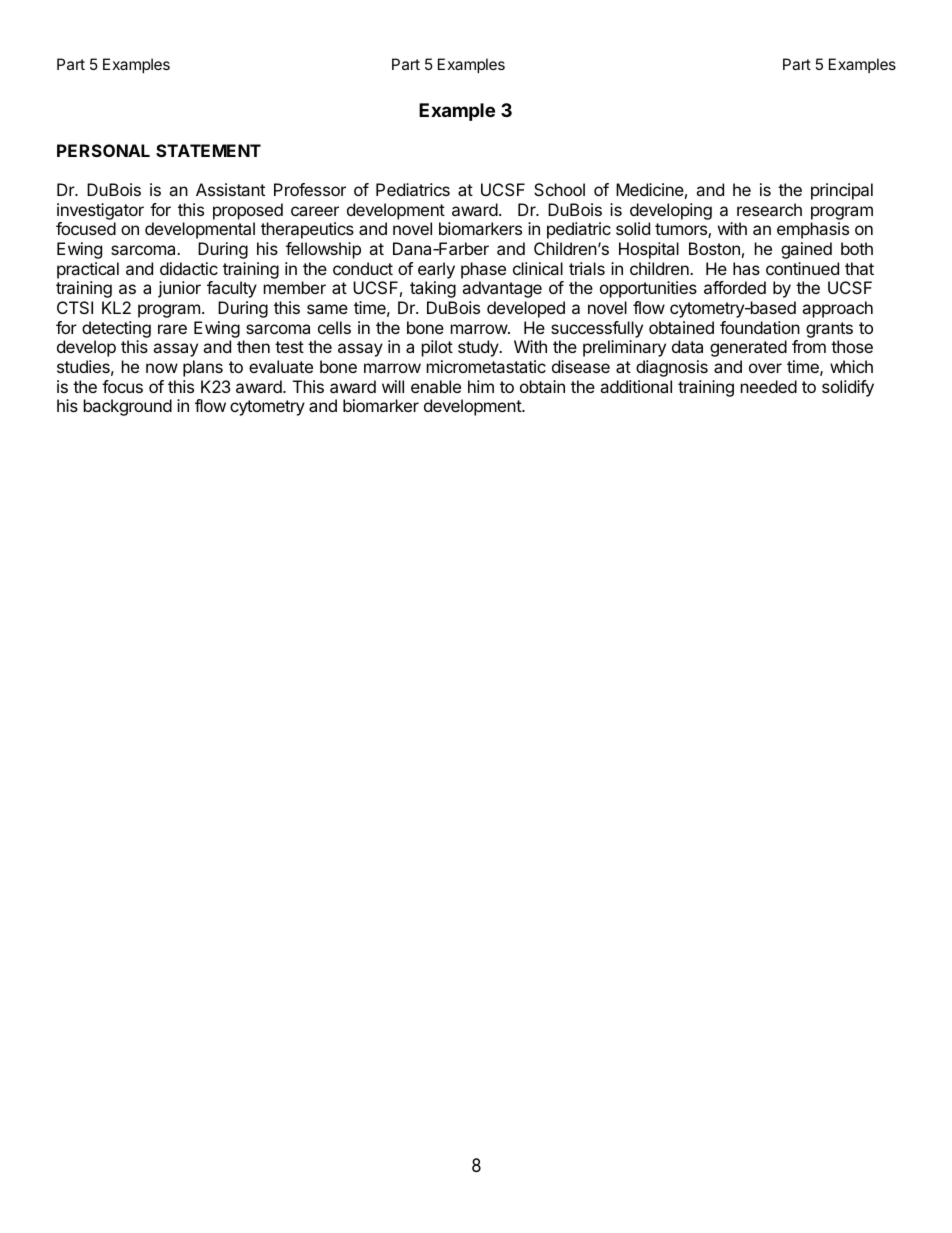 The width and height of the image is (952, 1233). I want to click on STATEMENT, so click(208, 150).
